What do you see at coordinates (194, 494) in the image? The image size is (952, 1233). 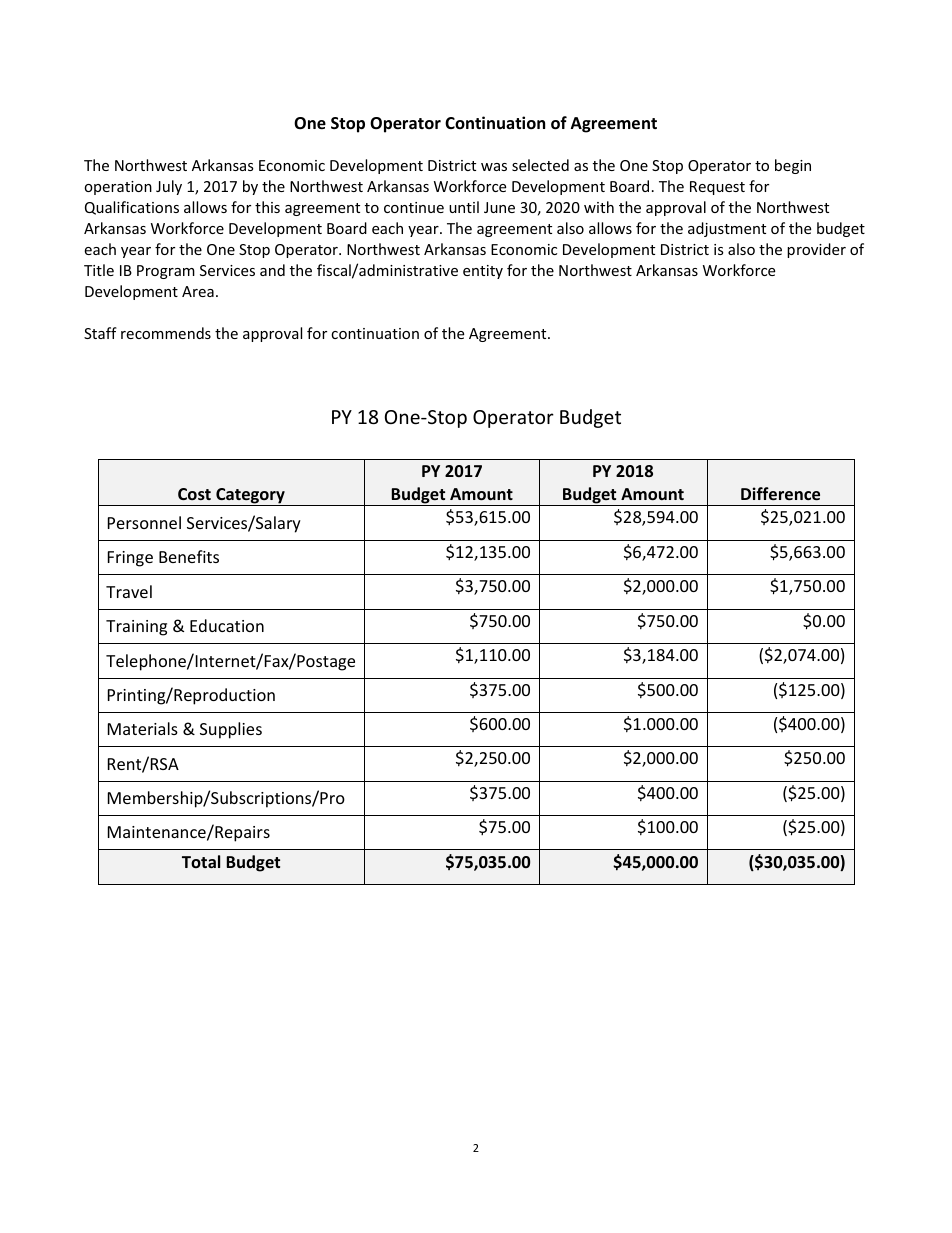 I see `Cost` at bounding box center [194, 494].
